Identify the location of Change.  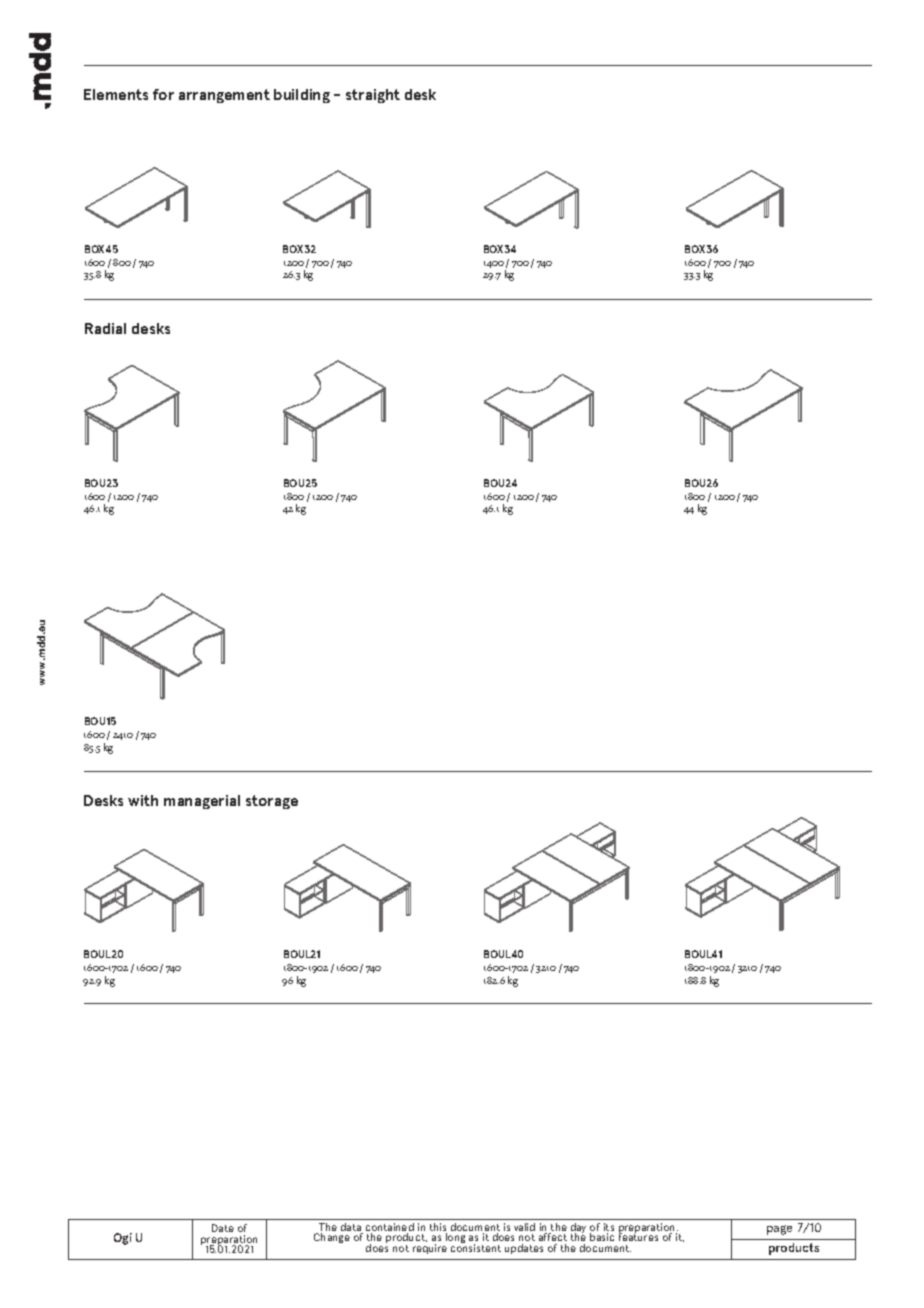
(332, 1238).
